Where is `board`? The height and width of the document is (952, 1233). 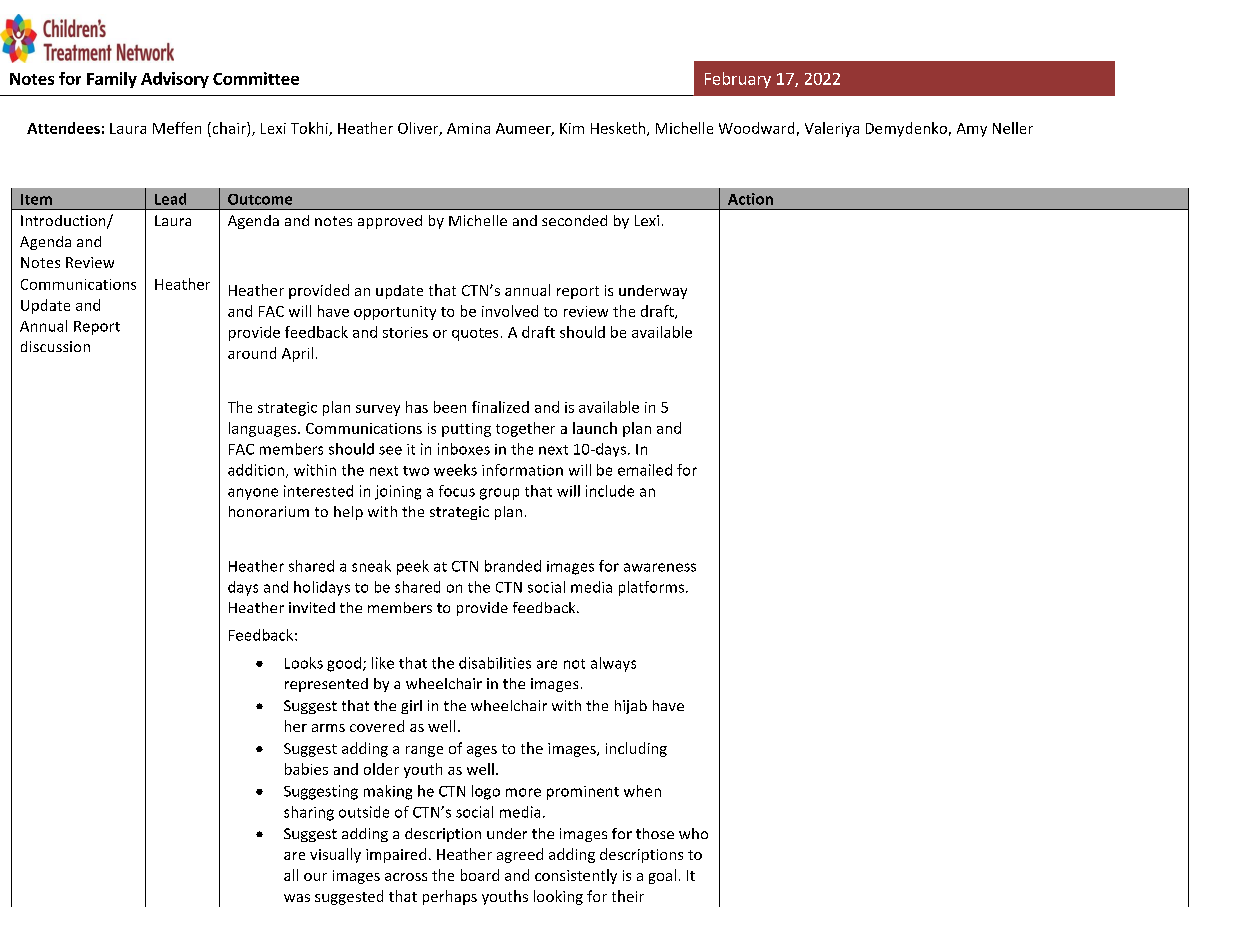 board is located at coordinates (480, 875).
